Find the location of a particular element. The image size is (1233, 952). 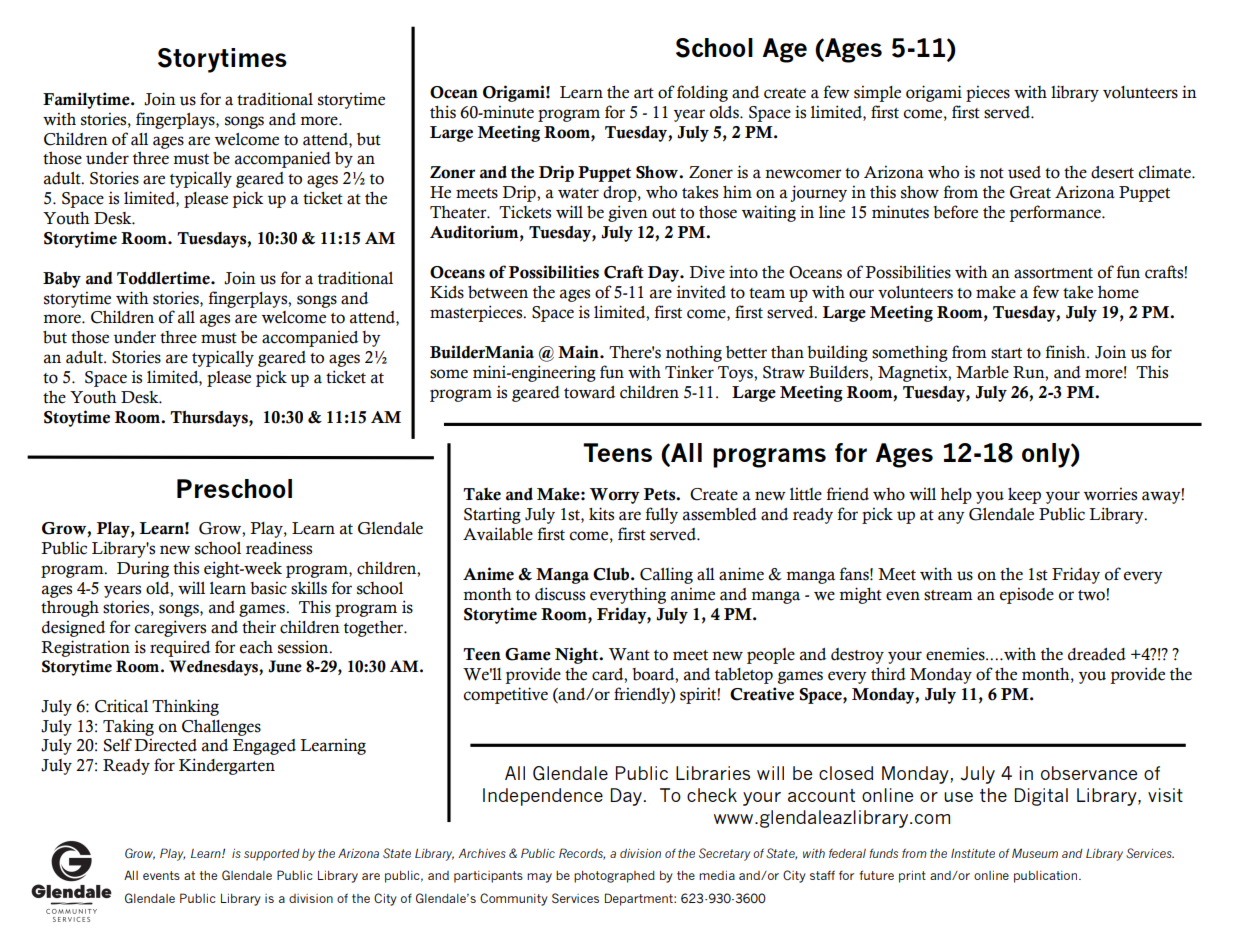

water is located at coordinates (578, 193).
